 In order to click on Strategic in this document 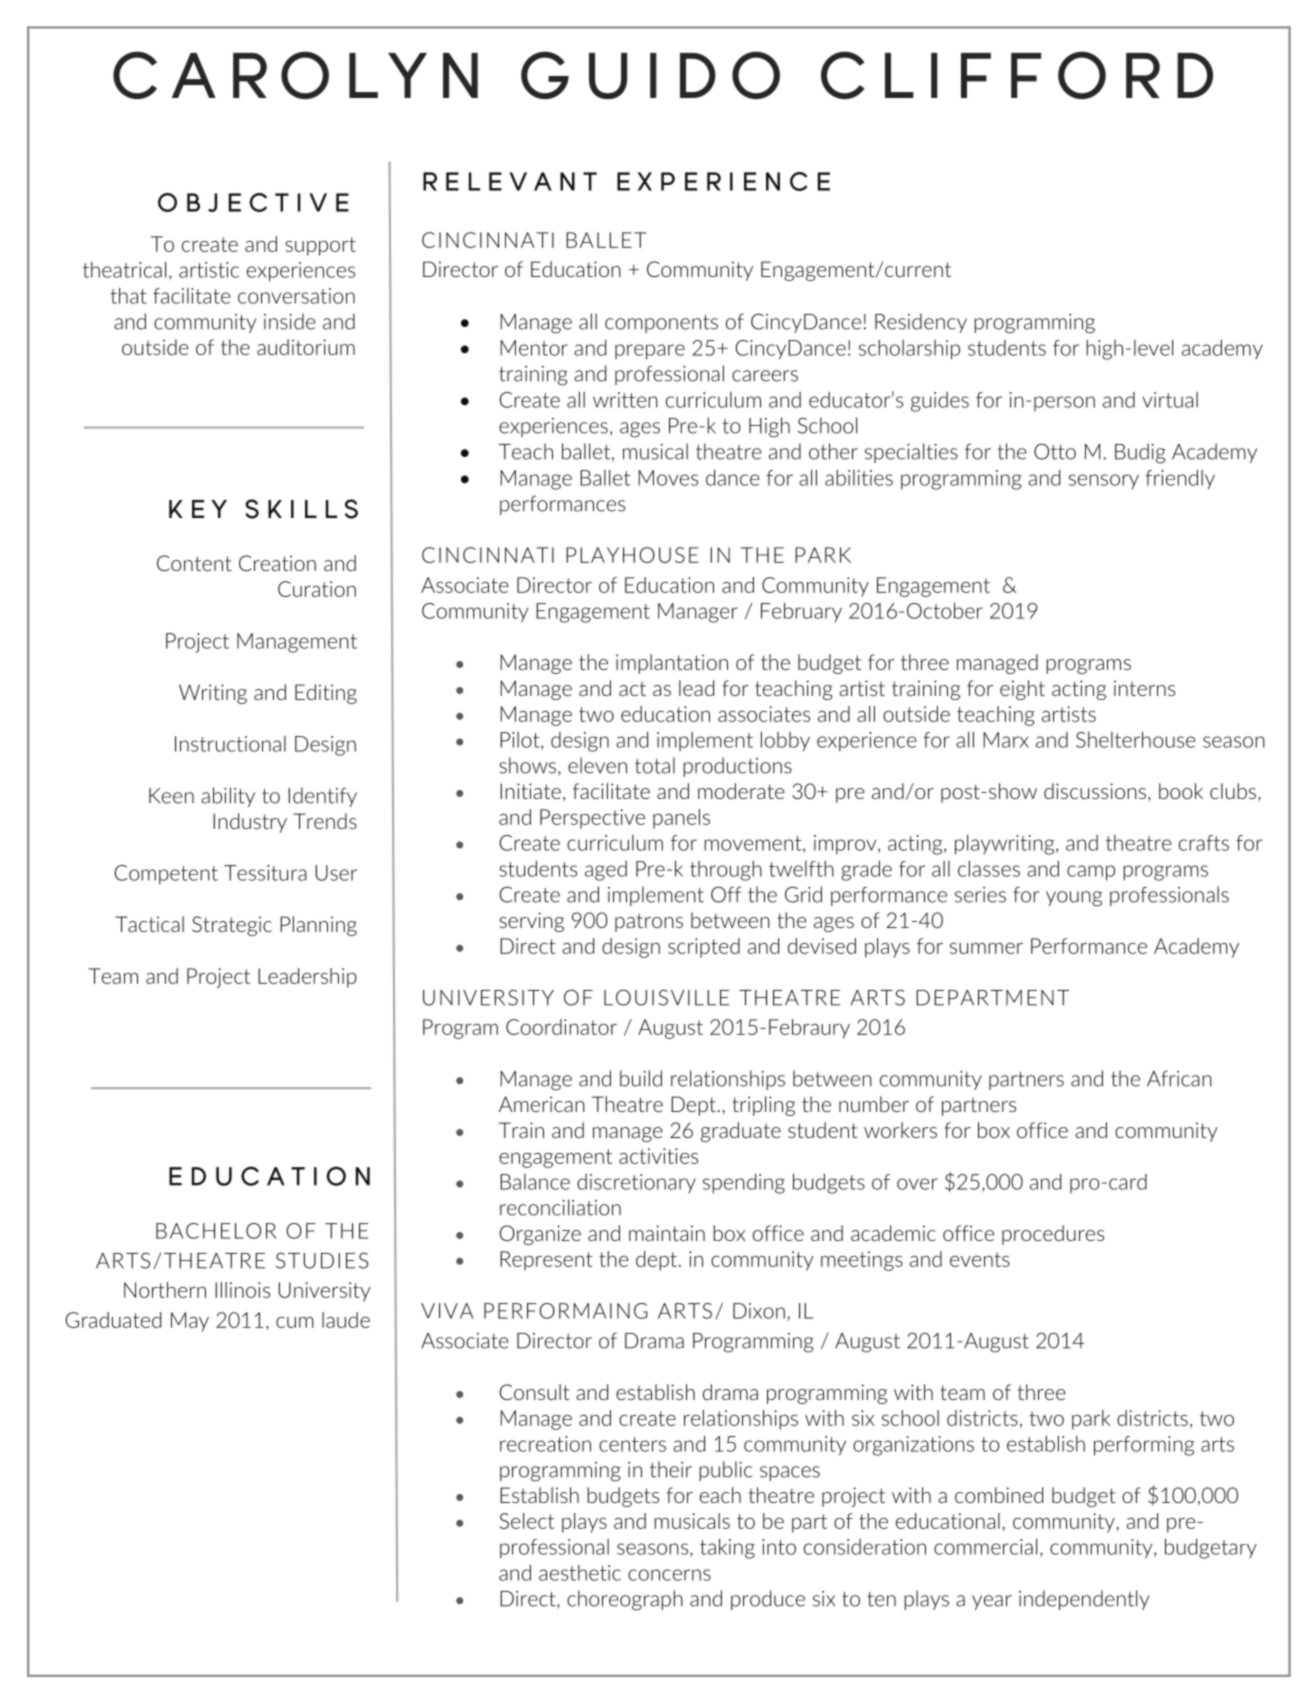, I will do `click(232, 926)`.
